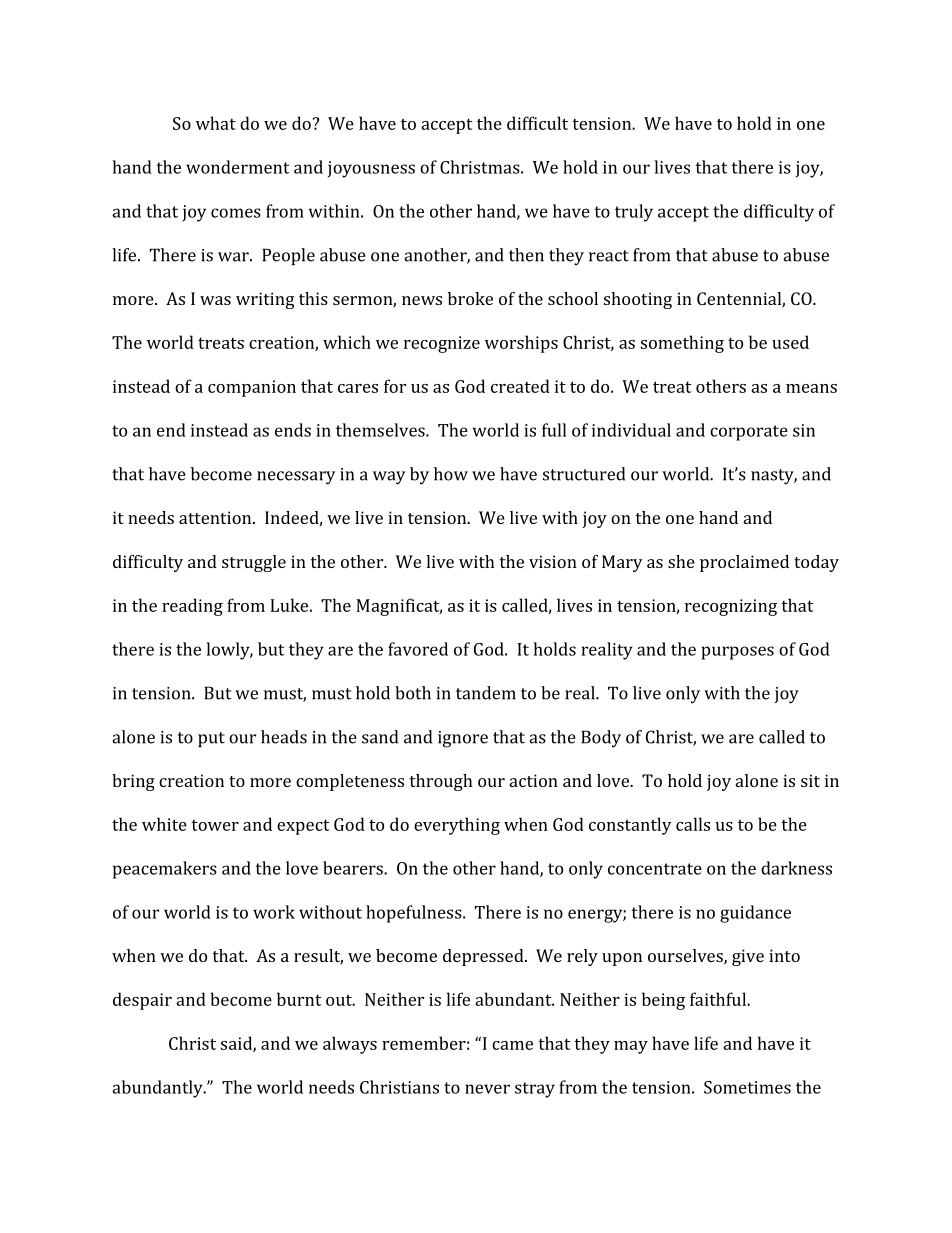  What do you see at coordinates (731, 607) in the screenshot?
I see `recognizing` at bounding box center [731, 607].
